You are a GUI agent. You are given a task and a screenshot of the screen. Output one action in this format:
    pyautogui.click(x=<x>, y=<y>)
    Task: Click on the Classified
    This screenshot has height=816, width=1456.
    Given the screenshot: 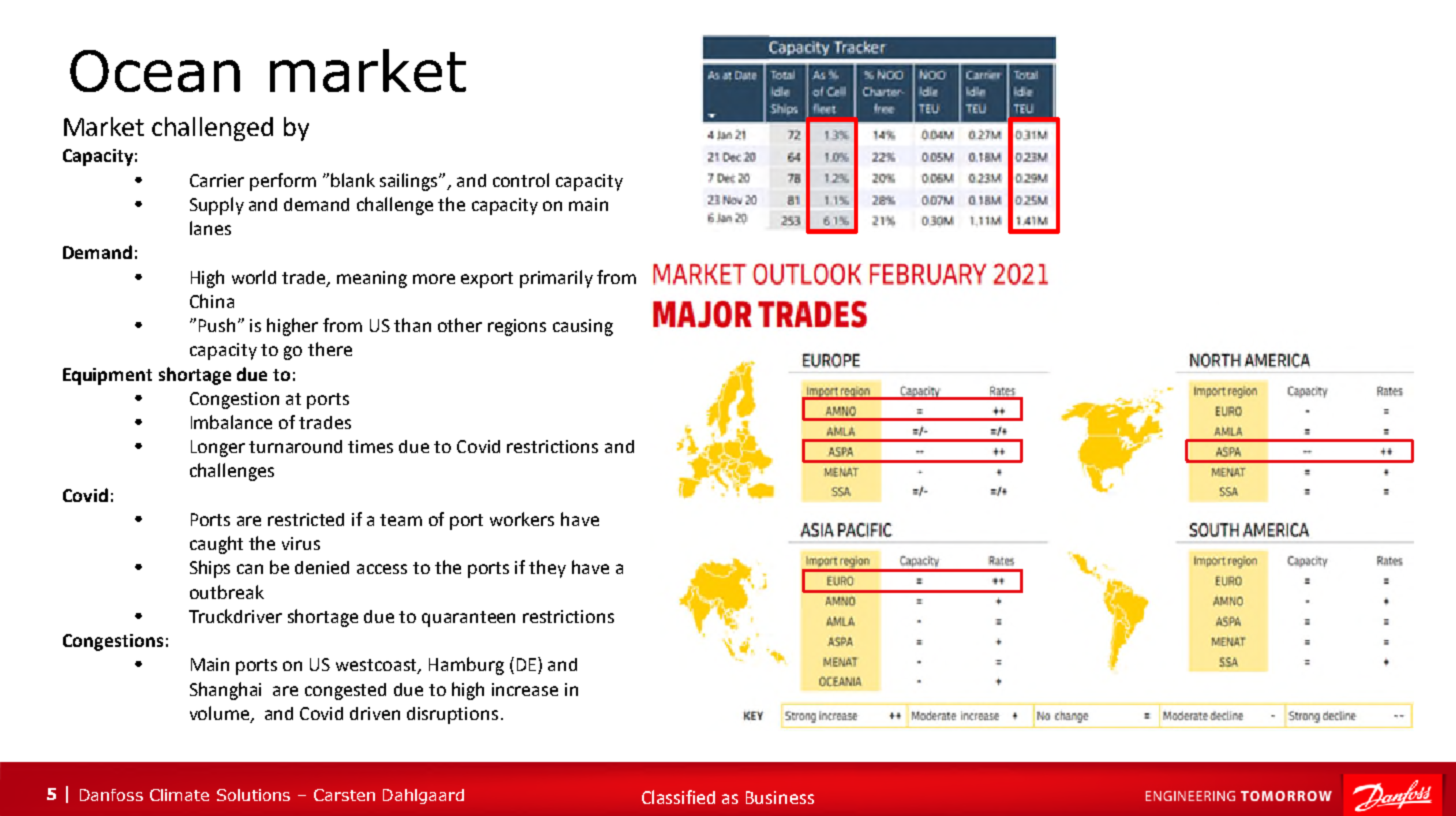 What is the action you would take?
    pyautogui.click(x=678, y=797)
